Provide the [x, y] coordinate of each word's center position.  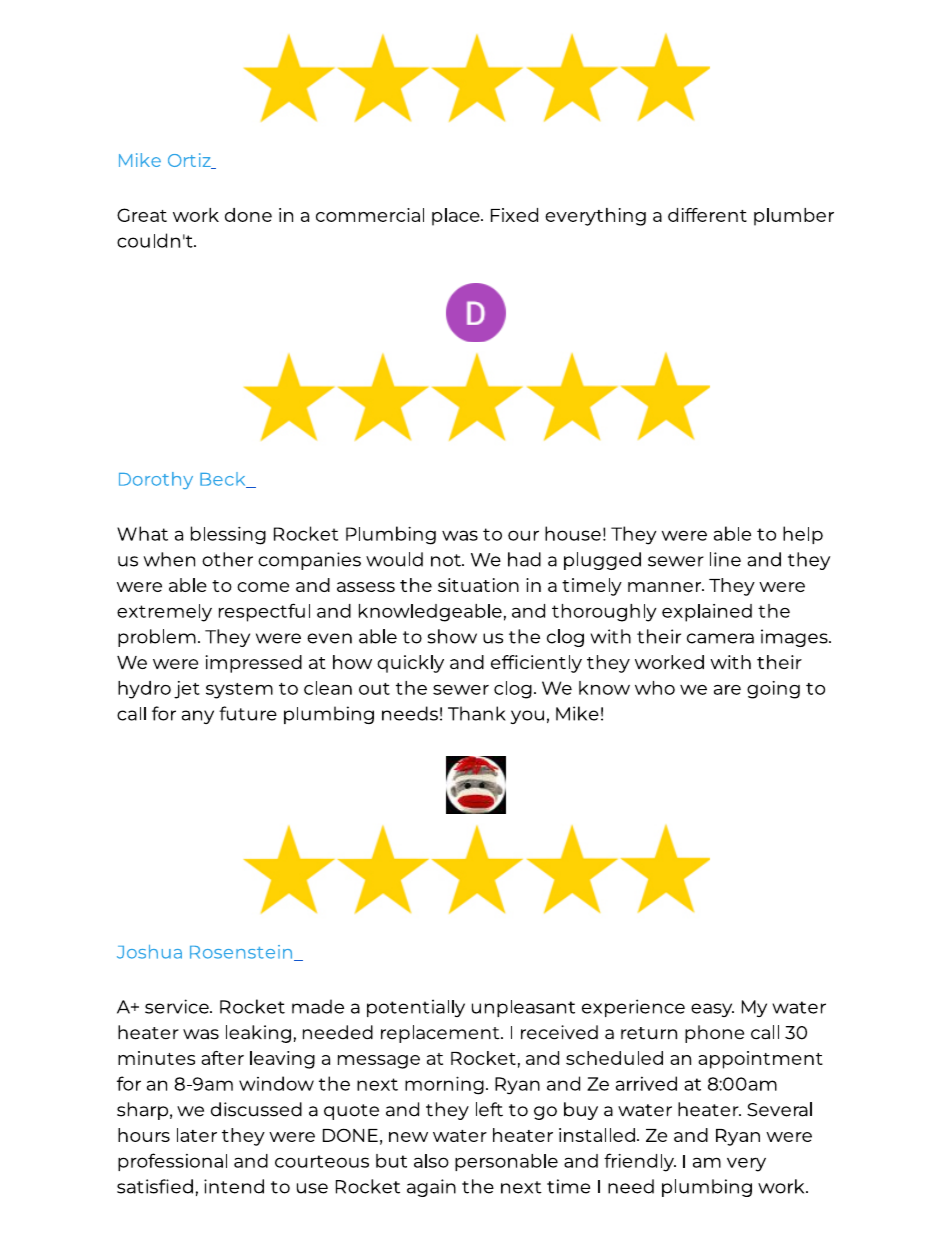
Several [779, 1109]
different [707, 215]
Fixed [514, 215]
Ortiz [190, 161]
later [197, 1135]
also [431, 1161]
